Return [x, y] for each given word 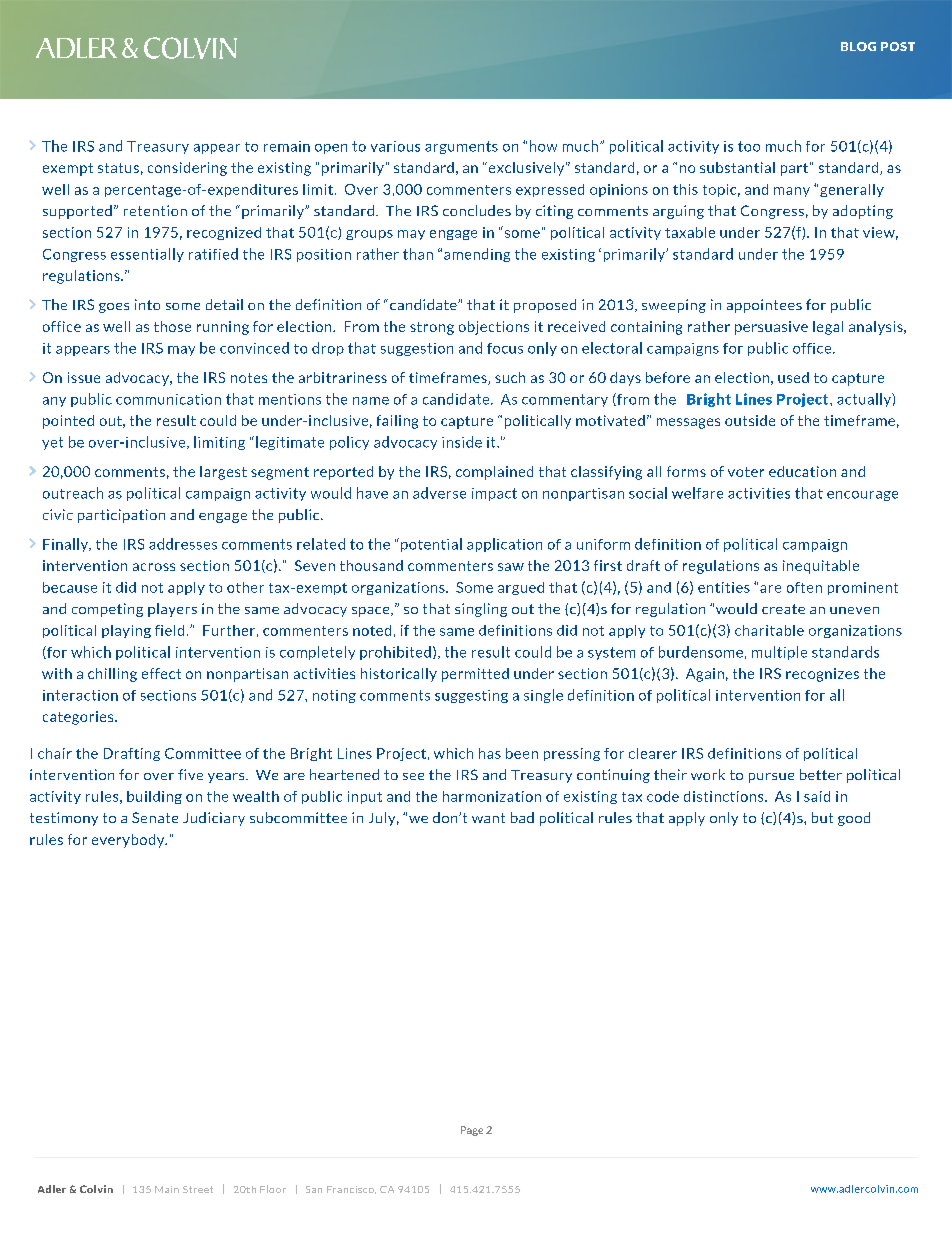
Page [472, 1131]
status [118, 168]
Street [198, 1189]
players [172, 610]
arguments [461, 147]
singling [481, 610]
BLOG [858, 46]
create [783, 609]
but [822, 817]
